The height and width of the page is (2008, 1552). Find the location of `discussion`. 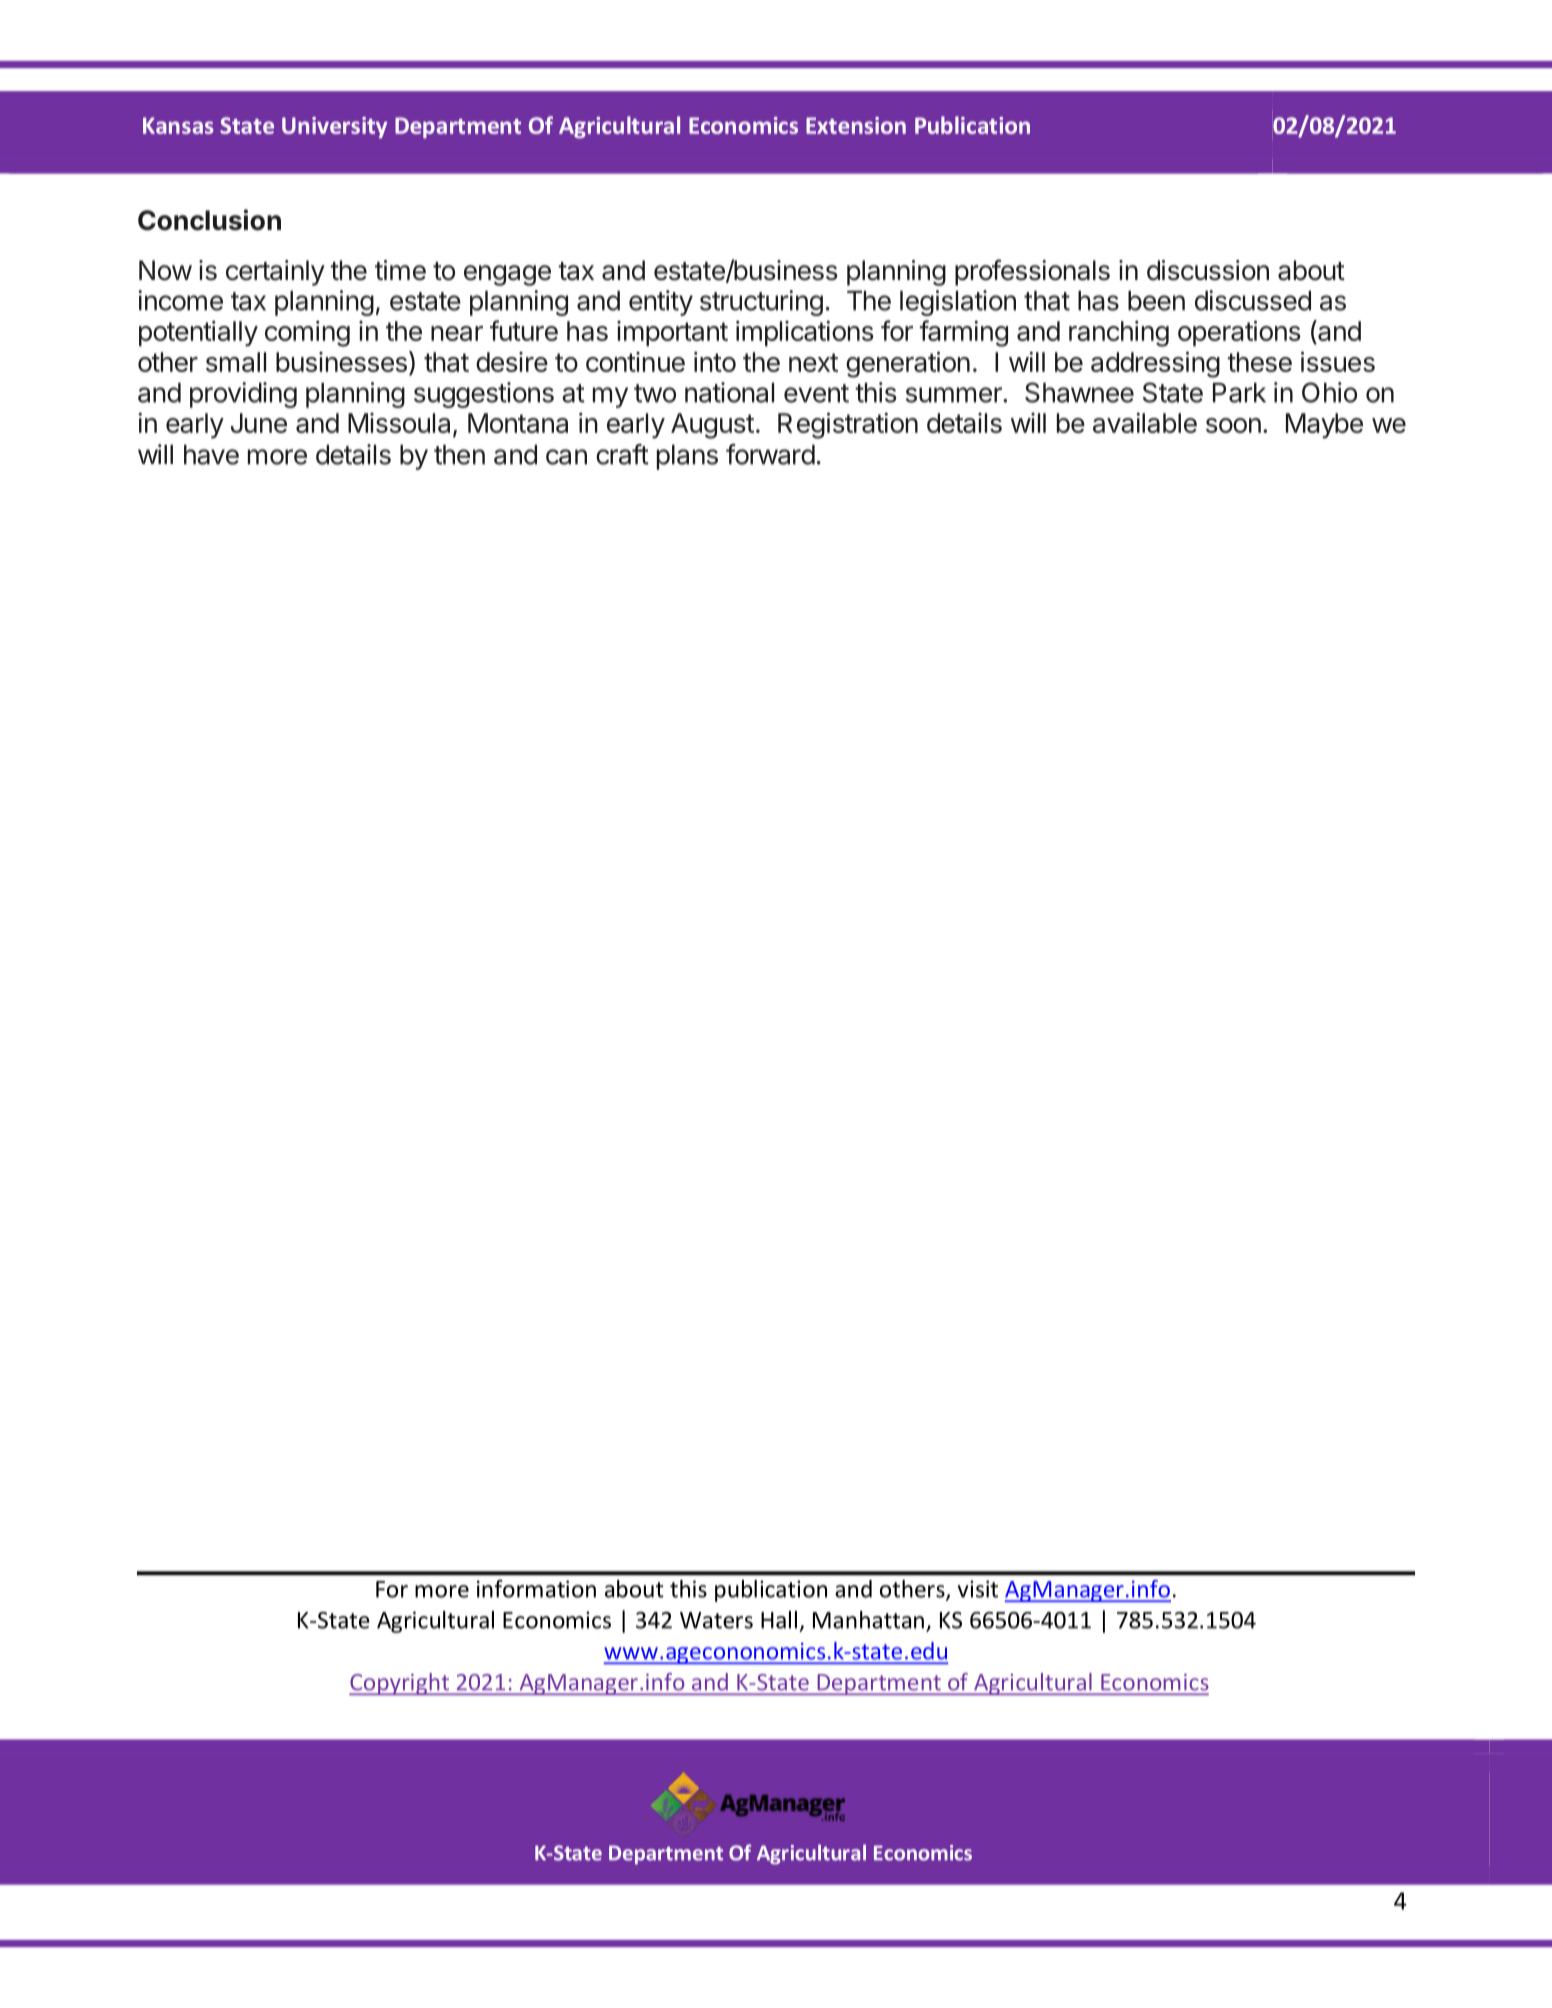

discussion is located at coordinates (1208, 270).
